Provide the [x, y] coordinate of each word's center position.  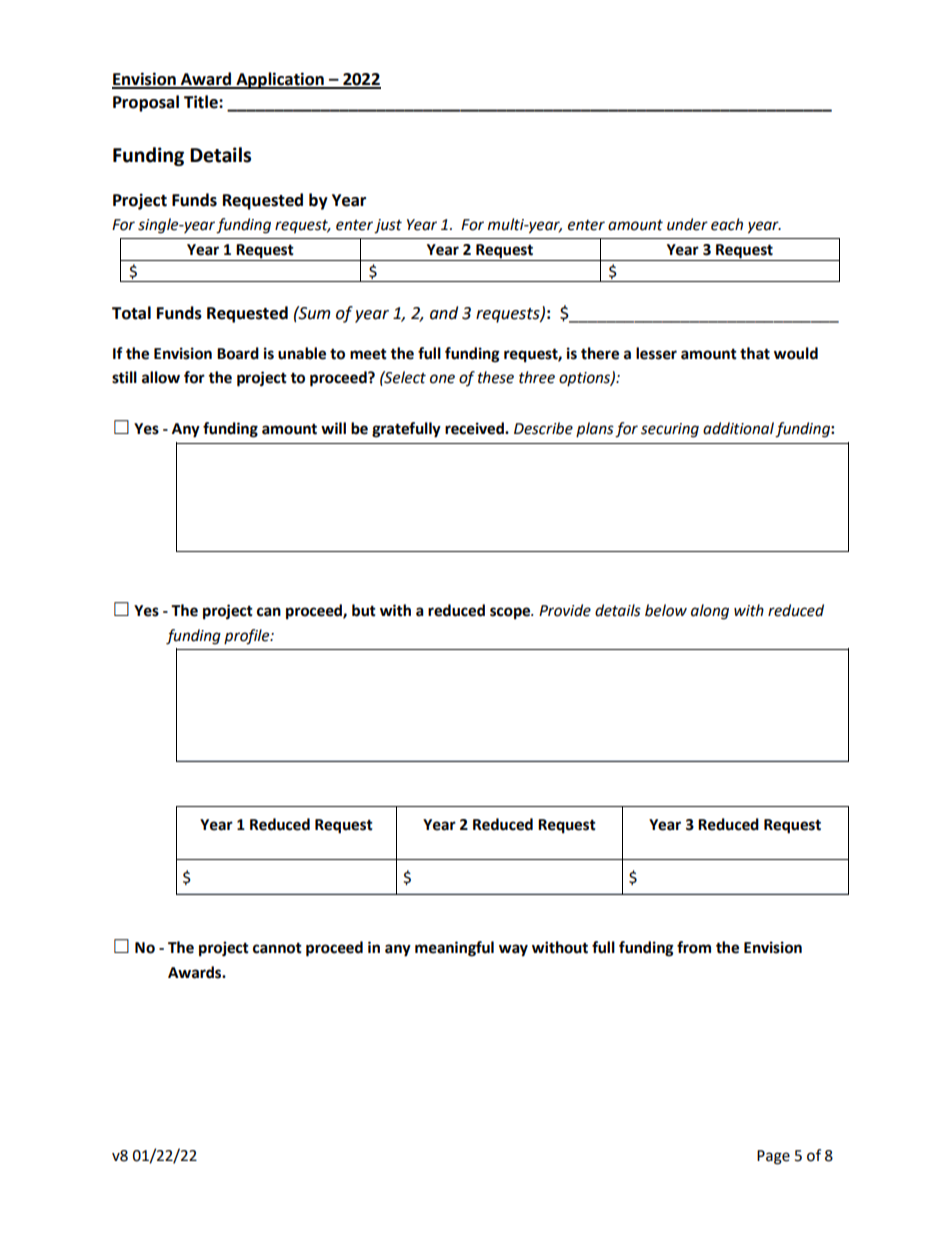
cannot [277, 948]
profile [248, 637]
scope [511, 613]
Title [202, 102]
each [727, 224]
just [388, 226]
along [710, 612]
